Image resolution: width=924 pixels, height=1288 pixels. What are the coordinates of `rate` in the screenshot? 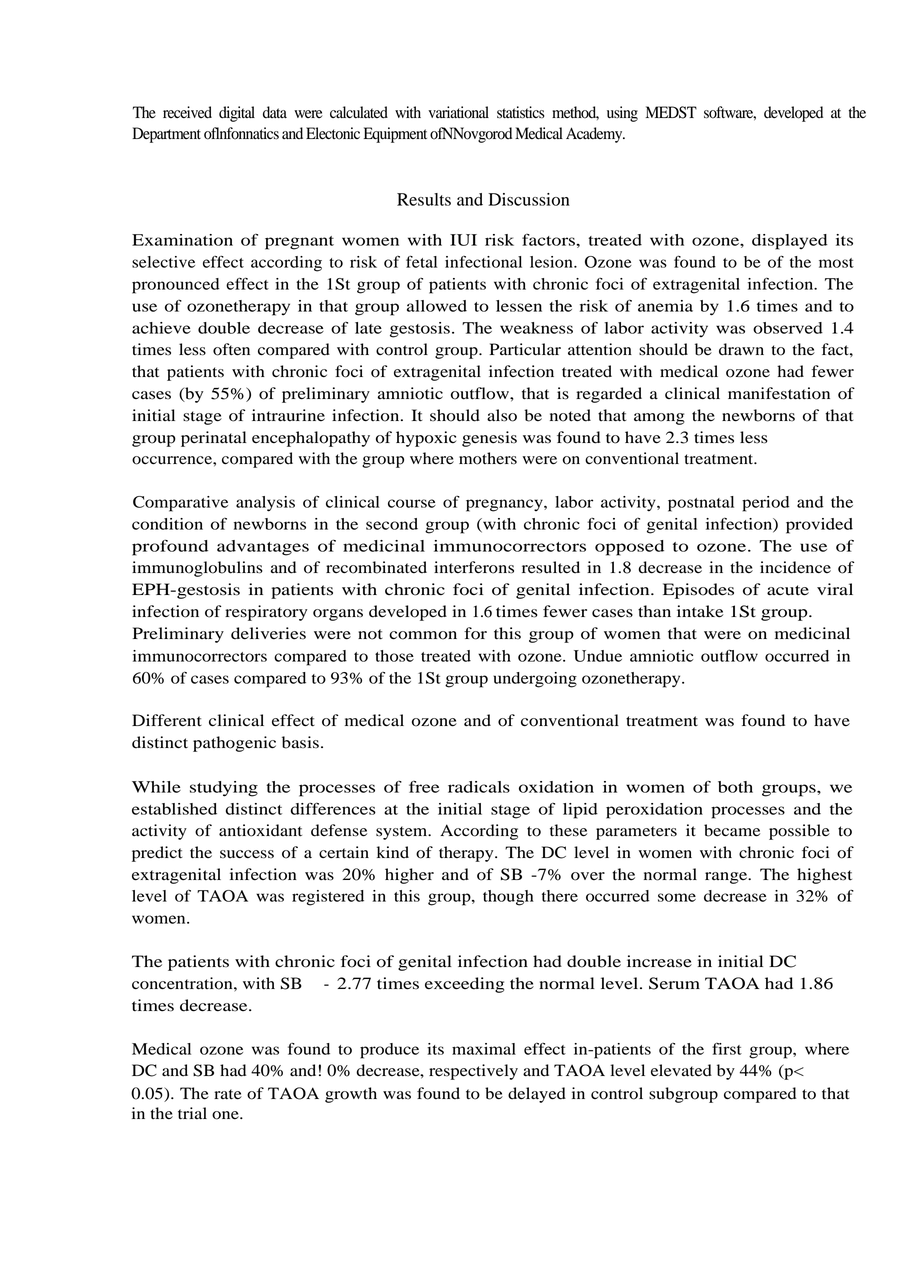 It's located at (228, 1094).
